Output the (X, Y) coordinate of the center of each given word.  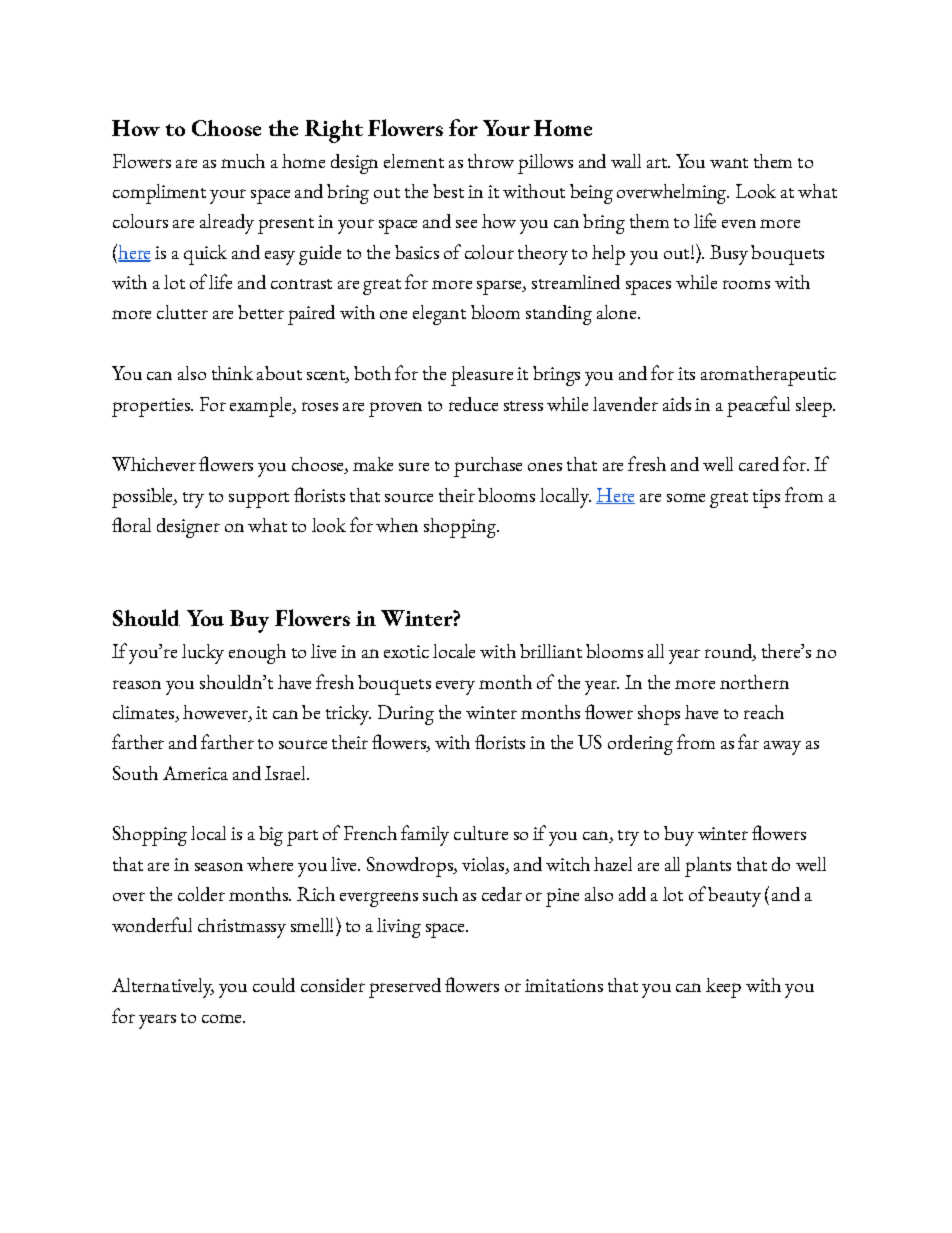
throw (491, 161)
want (729, 163)
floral (131, 524)
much (243, 161)
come (223, 1018)
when (397, 525)
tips (766, 498)
